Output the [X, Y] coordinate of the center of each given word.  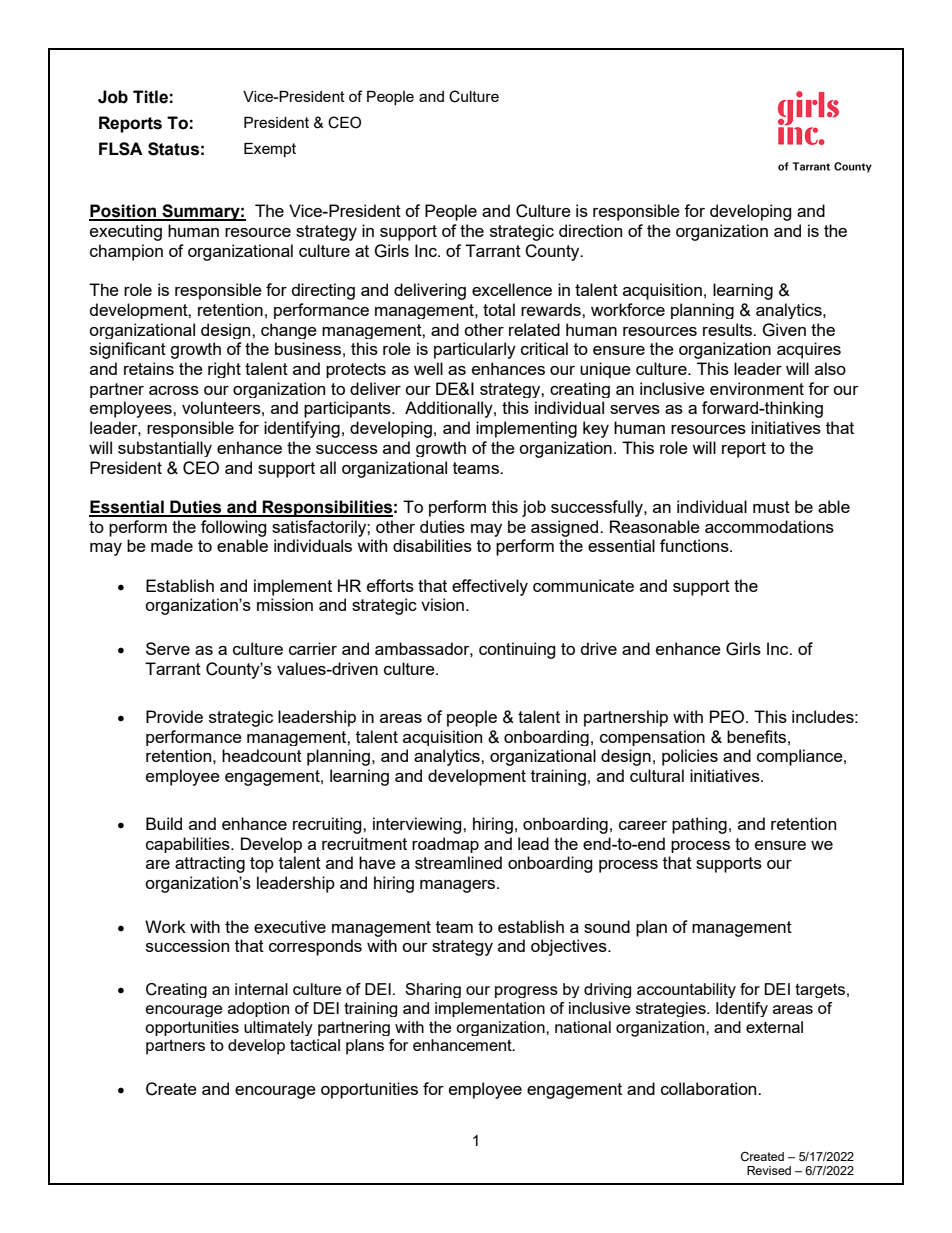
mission [285, 604]
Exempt [270, 150]
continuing [517, 650]
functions [695, 545]
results [729, 329]
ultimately [278, 1028]
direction [590, 230]
